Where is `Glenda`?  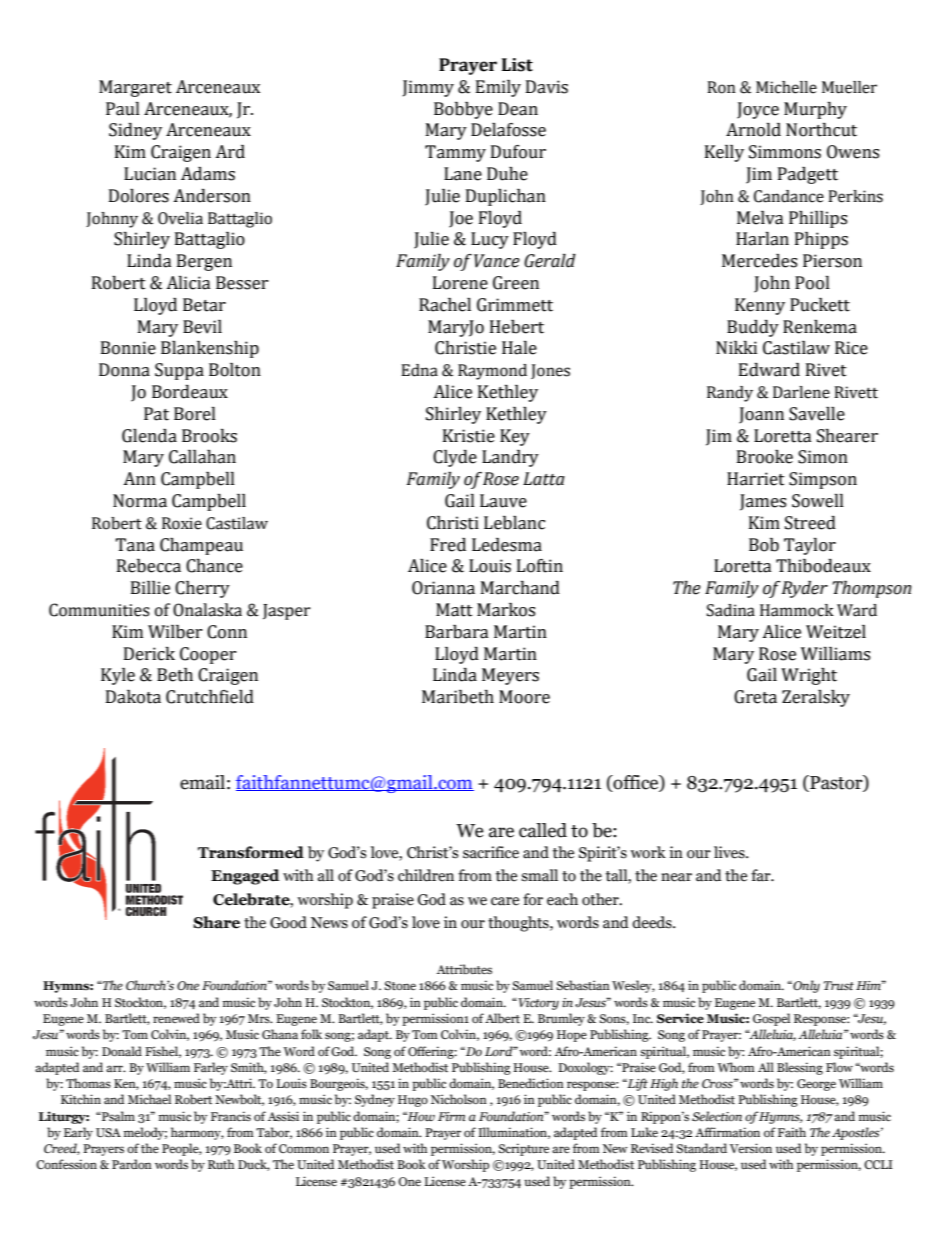
Glenda is located at coordinates (149, 436).
